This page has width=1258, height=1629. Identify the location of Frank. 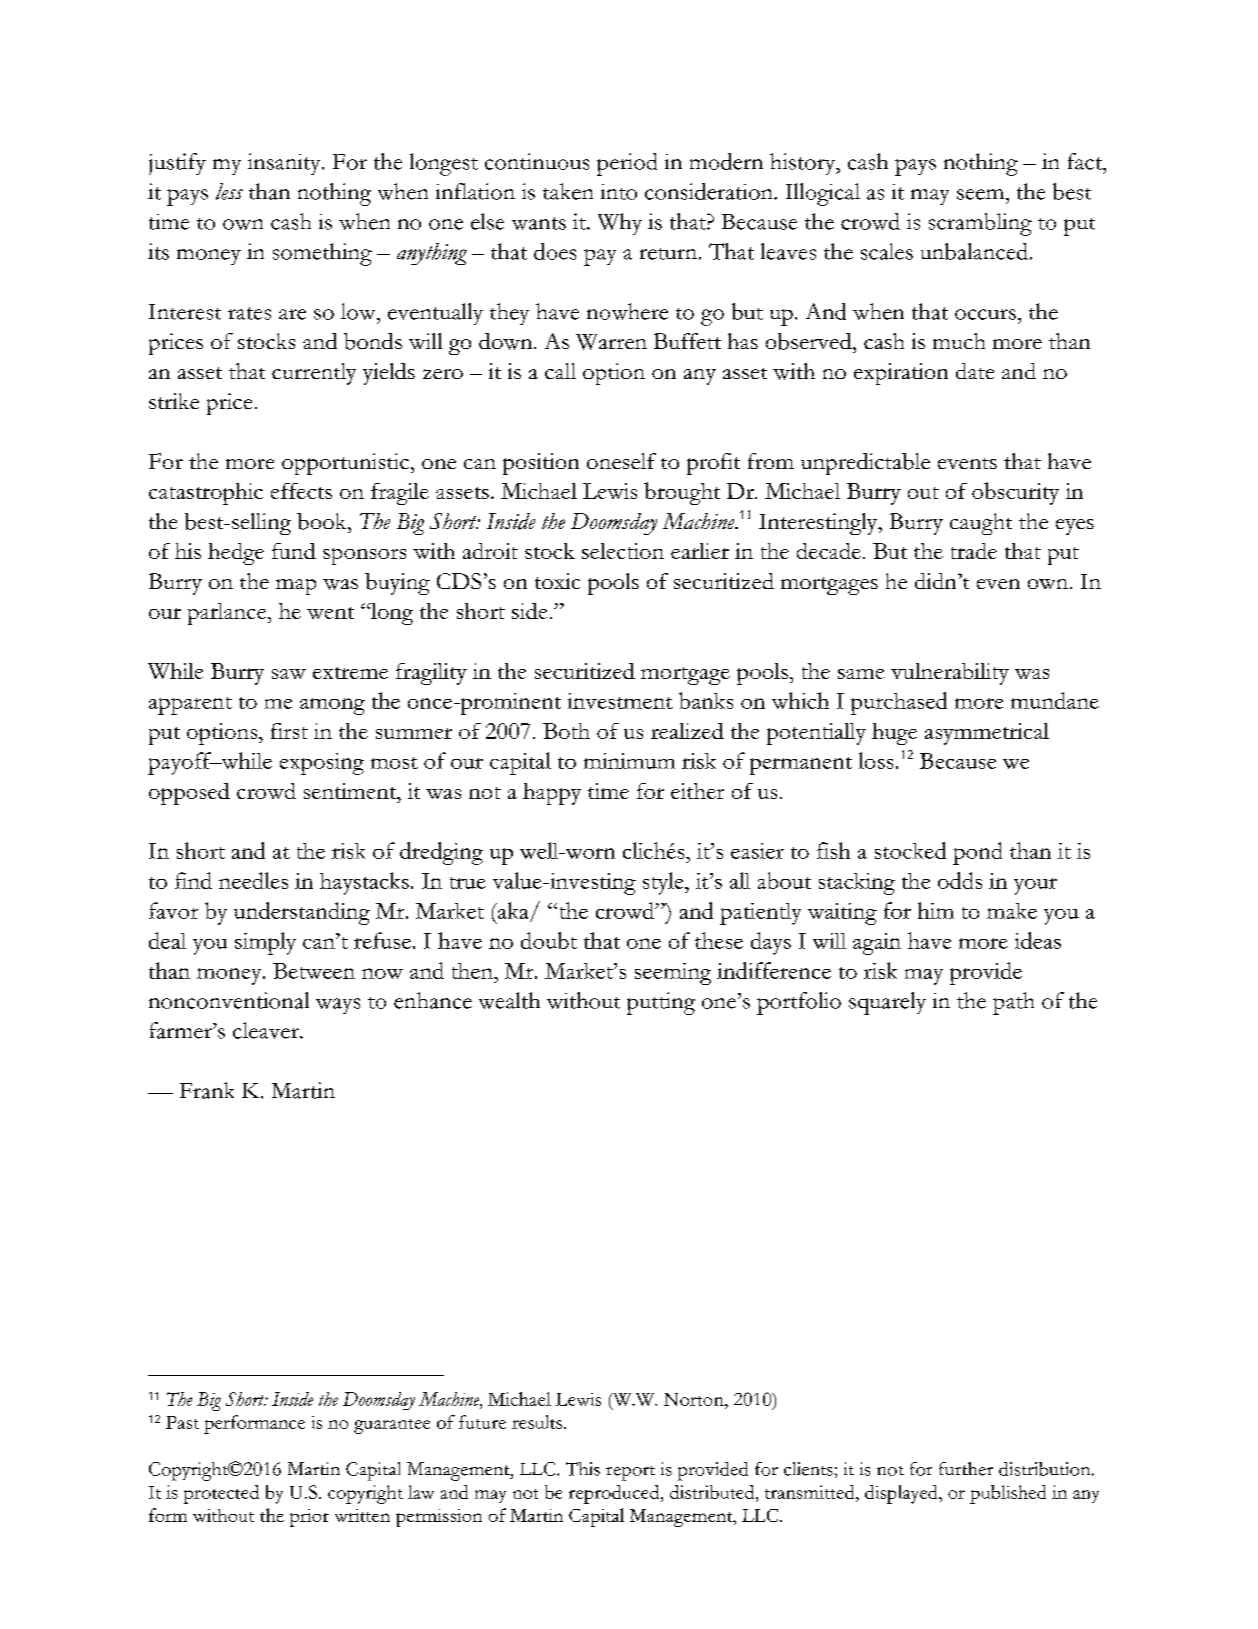
(207, 1090).
